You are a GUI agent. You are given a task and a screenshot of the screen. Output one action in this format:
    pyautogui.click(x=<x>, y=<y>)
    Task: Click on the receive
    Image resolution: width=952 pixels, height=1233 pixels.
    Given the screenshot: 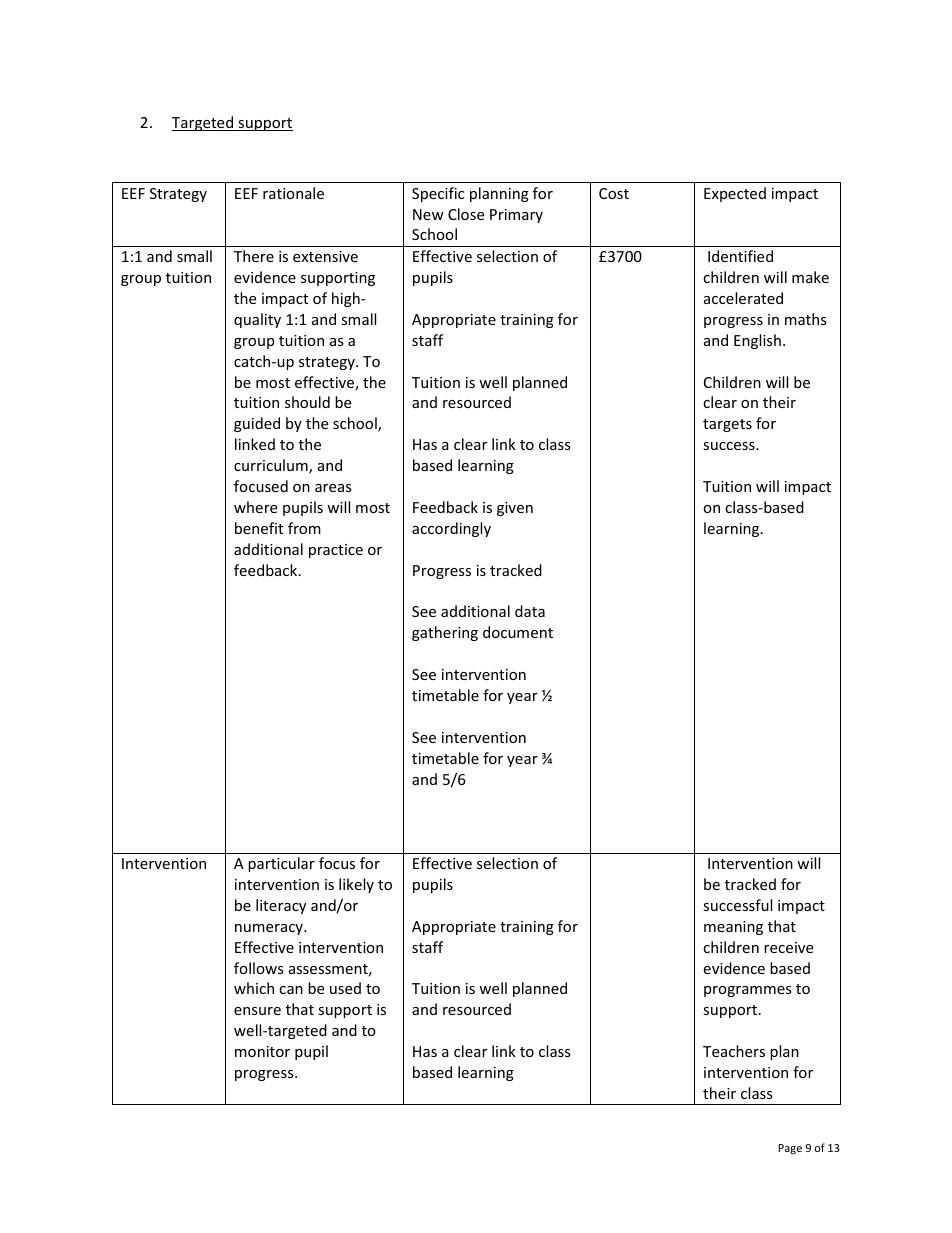 What is the action you would take?
    pyautogui.click(x=788, y=947)
